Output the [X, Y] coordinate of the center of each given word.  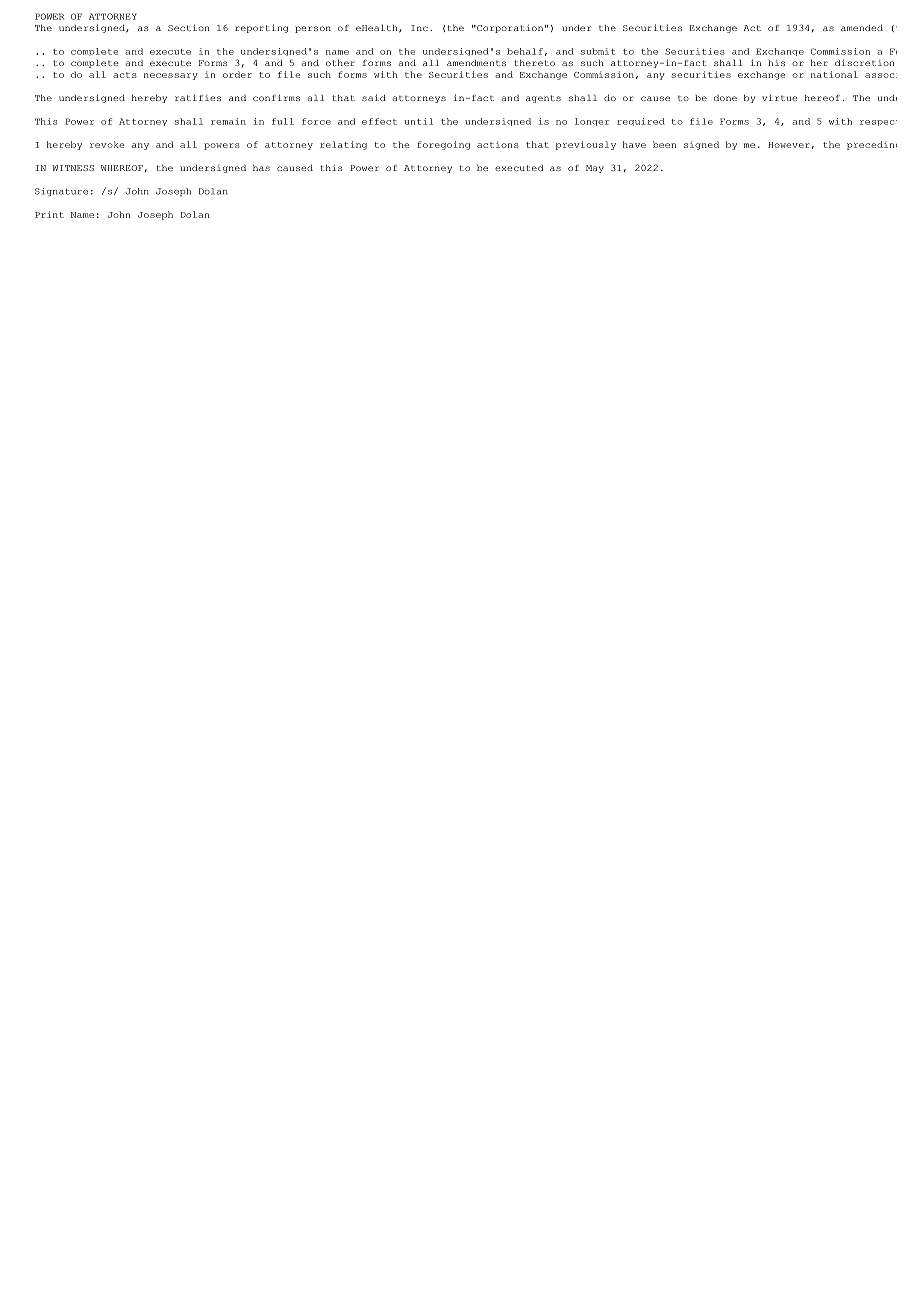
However [789, 145]
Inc [419, 28]
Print [49, 214]
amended [862, 28]
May [595, 169]
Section [188, 27]
